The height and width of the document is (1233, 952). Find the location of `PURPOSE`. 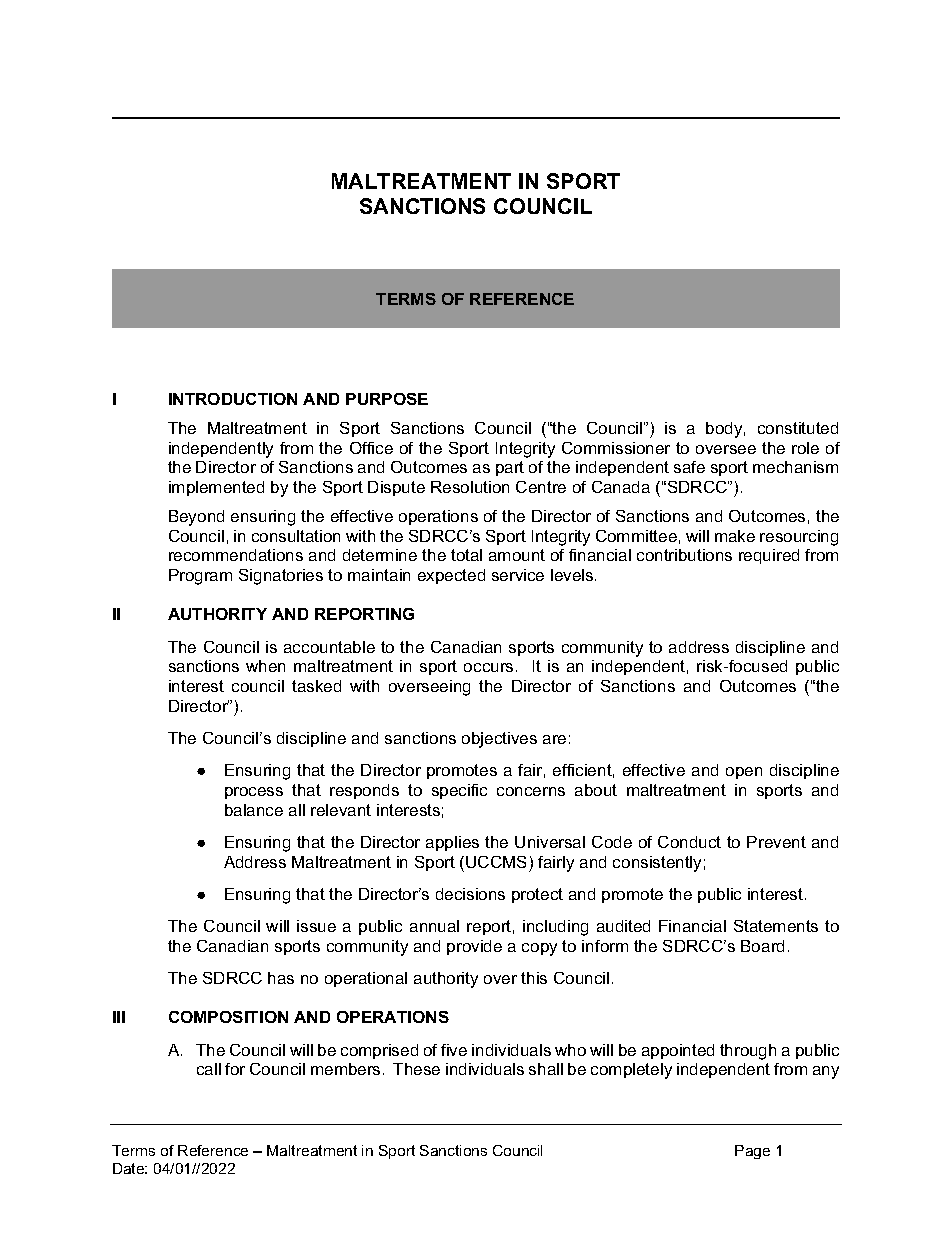

PURPOSE is located at coordinates (387, 399).
